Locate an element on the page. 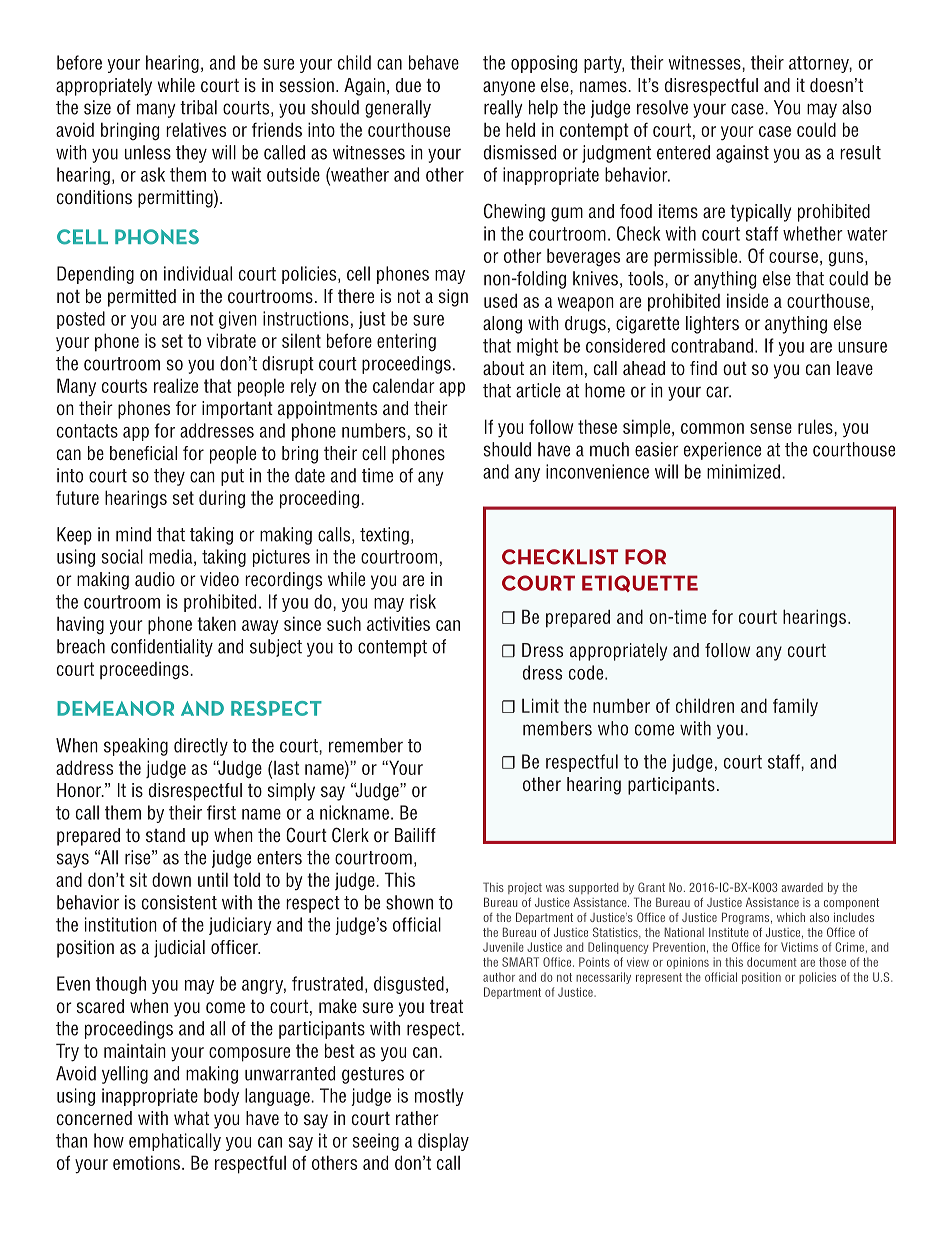 This document has height=1233, width=952. down is located at coordinates (171, 880).
